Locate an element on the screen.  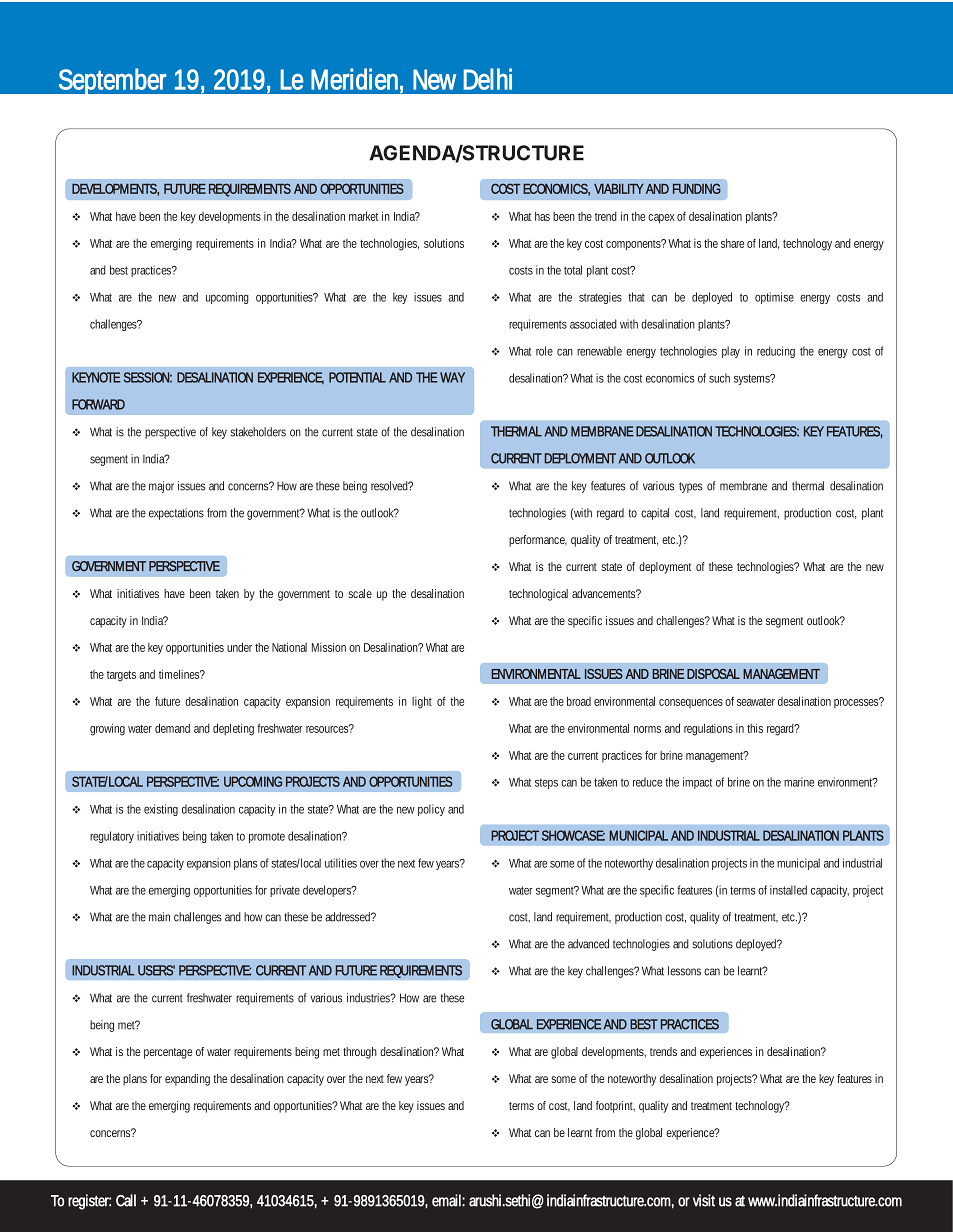
Delhi is located at coordinates (487, 79).
